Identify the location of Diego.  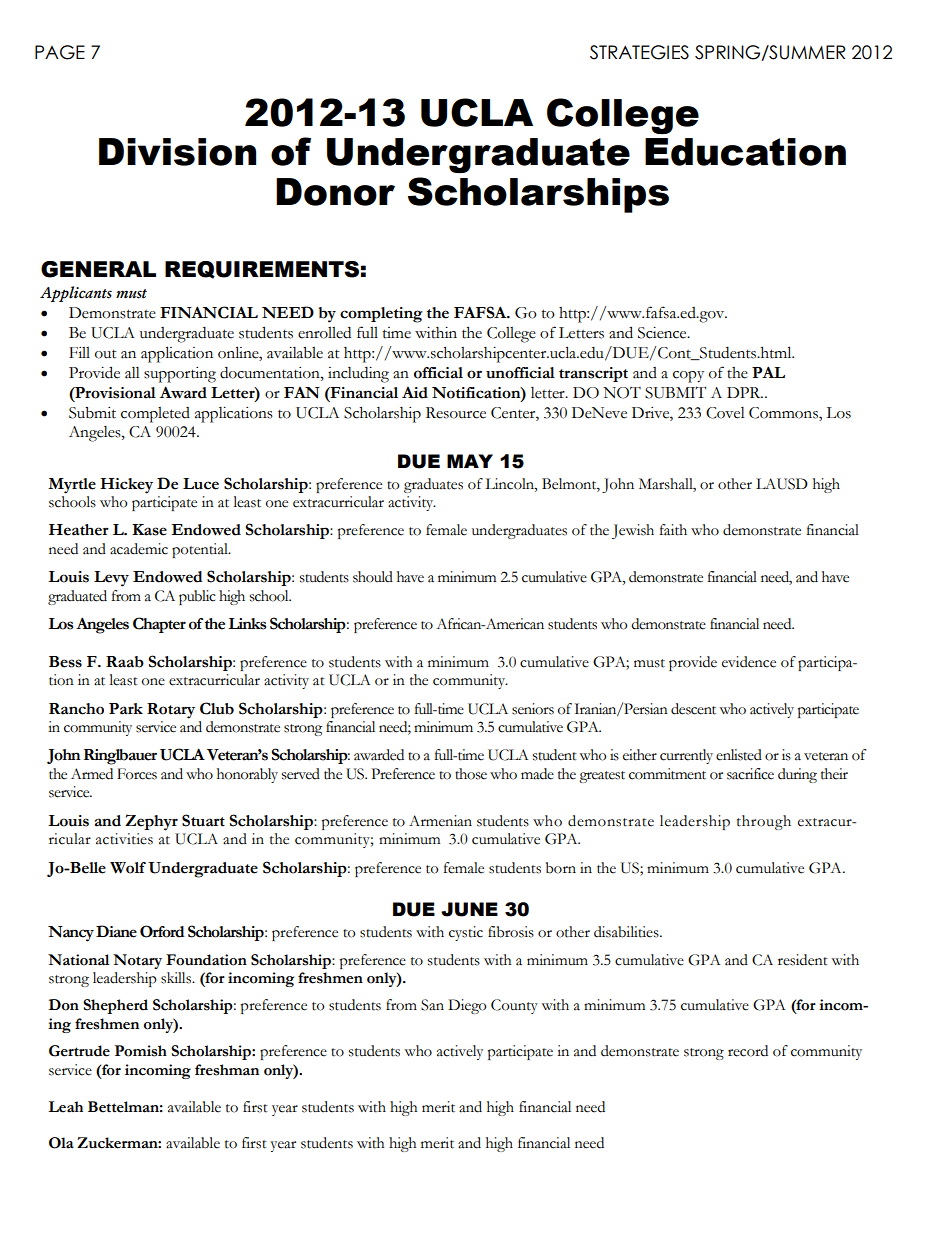
(467, 1006).
